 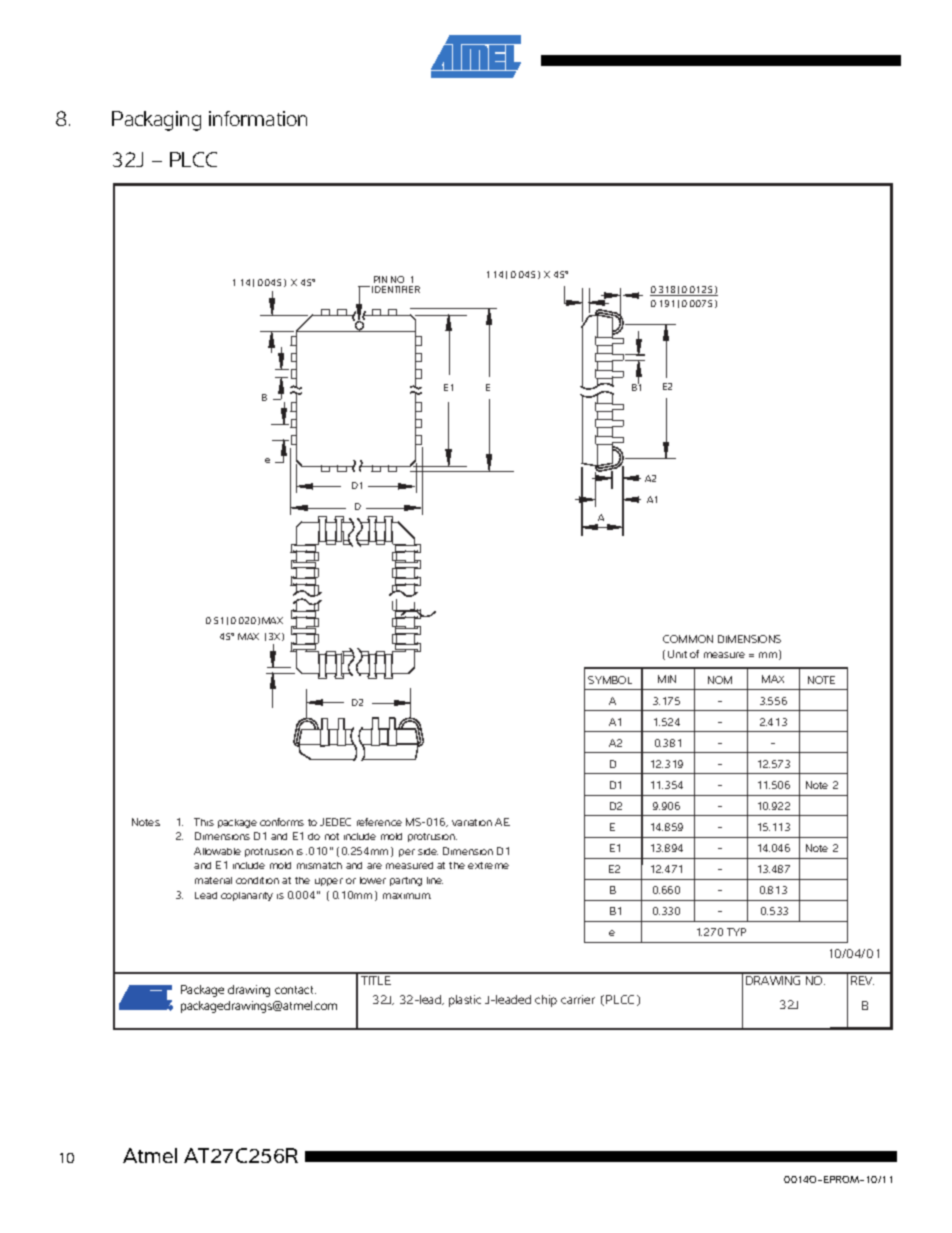 I want to click on SYMBOL, so click(x=610, y=680).
